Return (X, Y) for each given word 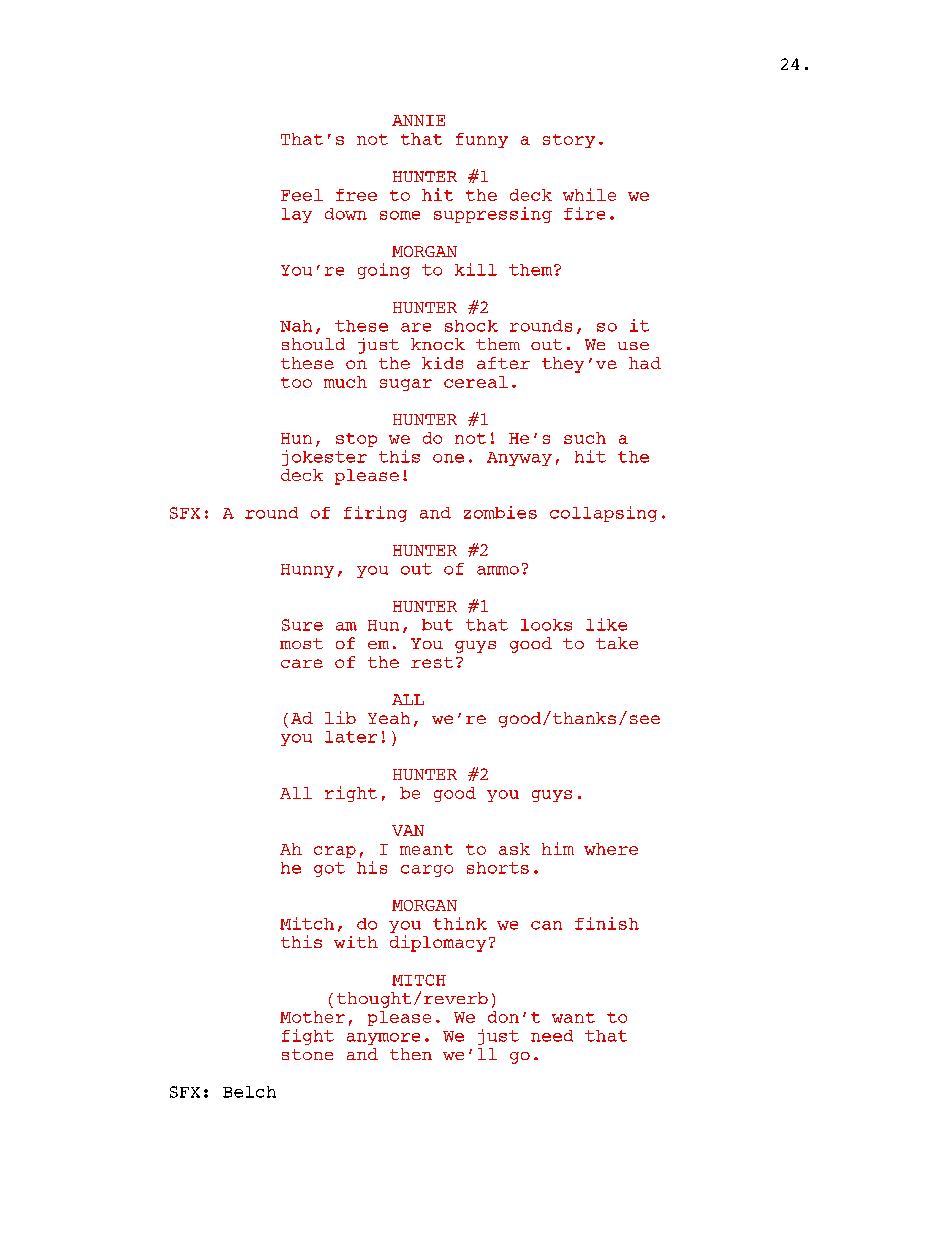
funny (482, 140)
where (611, 849)
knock (438, 344)
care (302, 663)
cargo (427, 871)
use (633, 346)
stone (307, 1054)
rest (432, 662)
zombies (500, 512)
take (617, 643)
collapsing (603, 514)
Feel (302, 195)
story (569, 141)
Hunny (307, 571)
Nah (296, 326)
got (329, 869)
